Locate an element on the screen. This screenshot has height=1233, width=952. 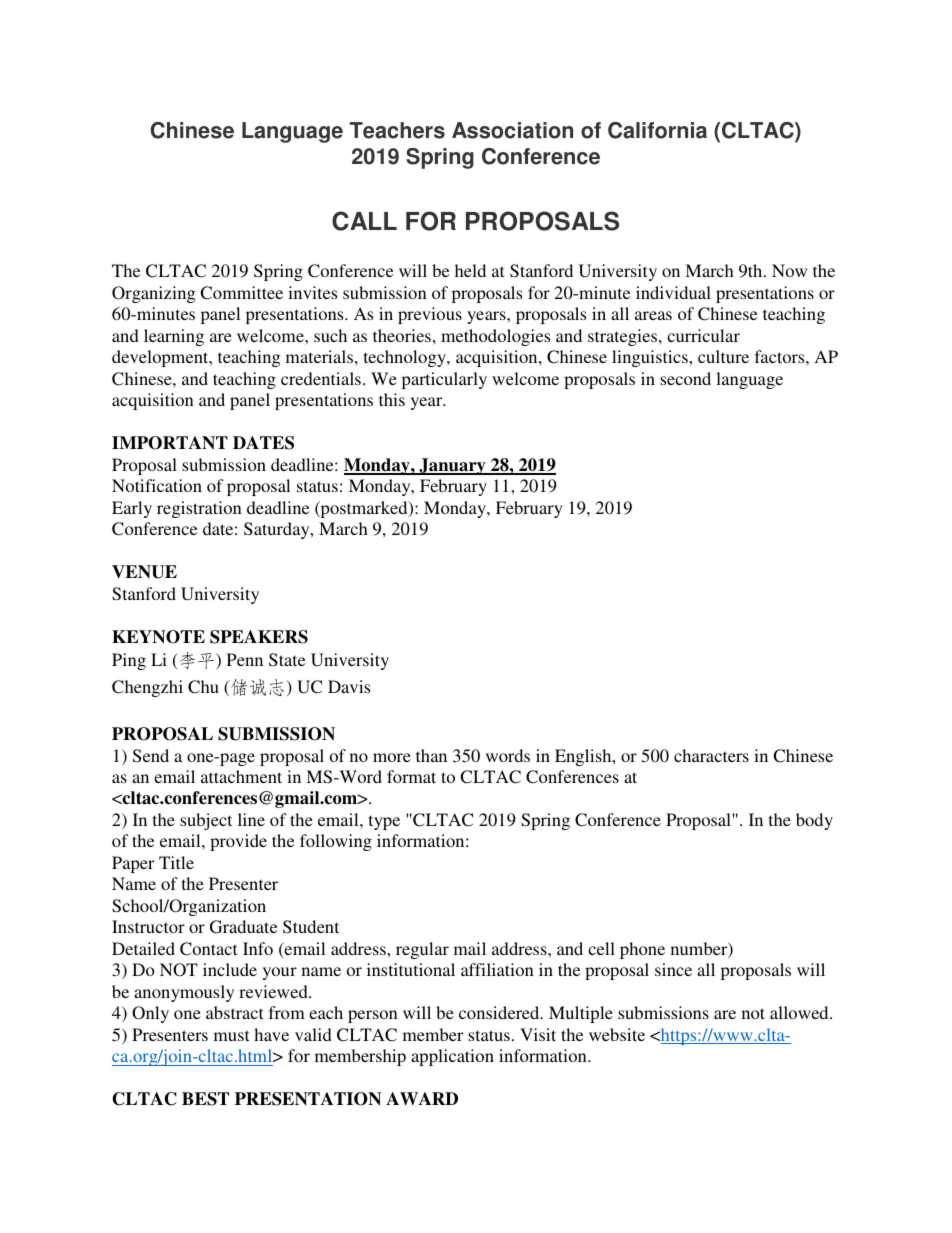
CALL is located at coordinates (364, 221).
